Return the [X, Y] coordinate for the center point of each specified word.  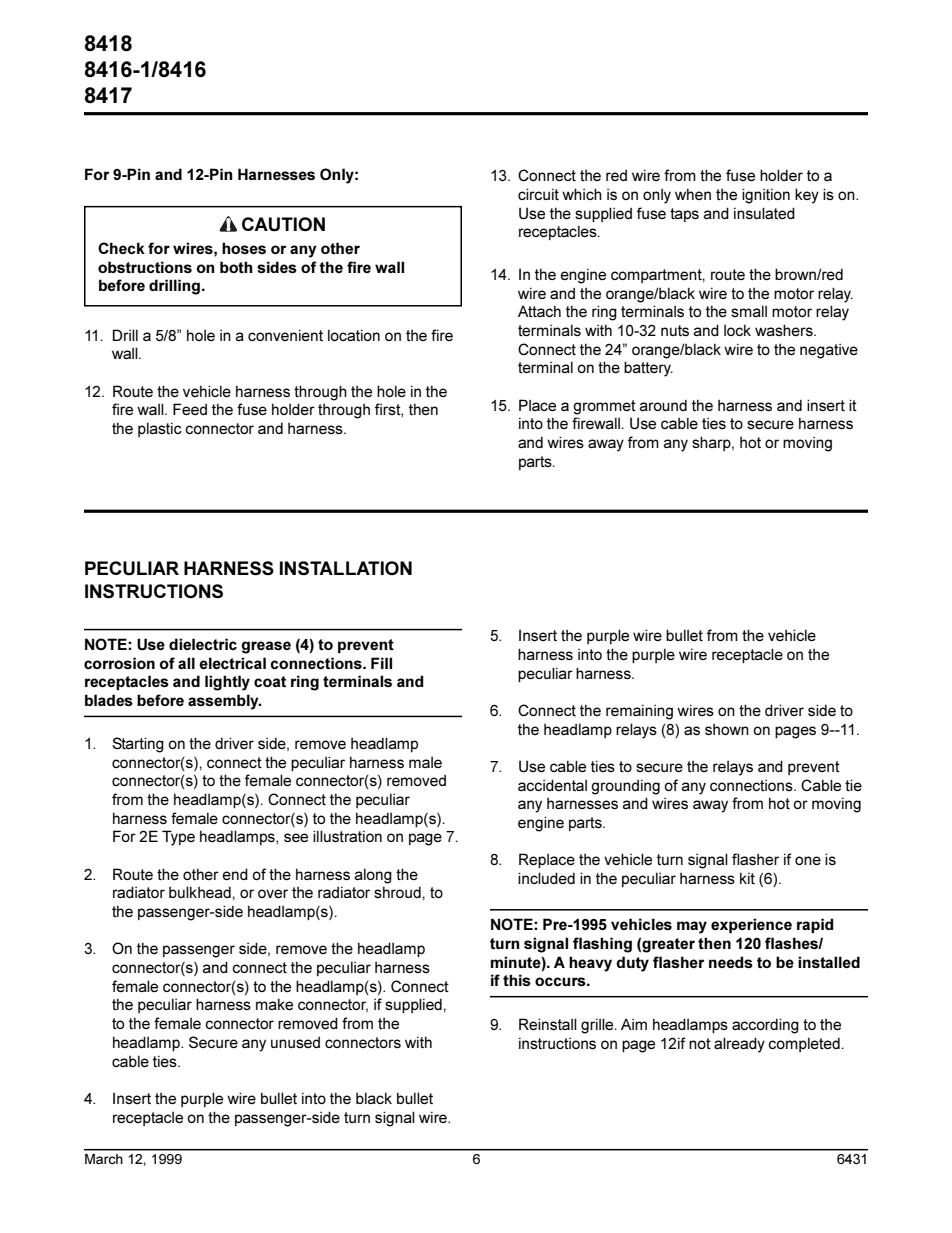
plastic [160, 429]
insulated [764, 213]
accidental [552, 785]
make [274, 1004]
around [663, 405]
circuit [538, 194]
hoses [244, 248]
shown [727, 729]
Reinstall [548, 1024]
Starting [138, 745]
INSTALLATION [346, 568]
